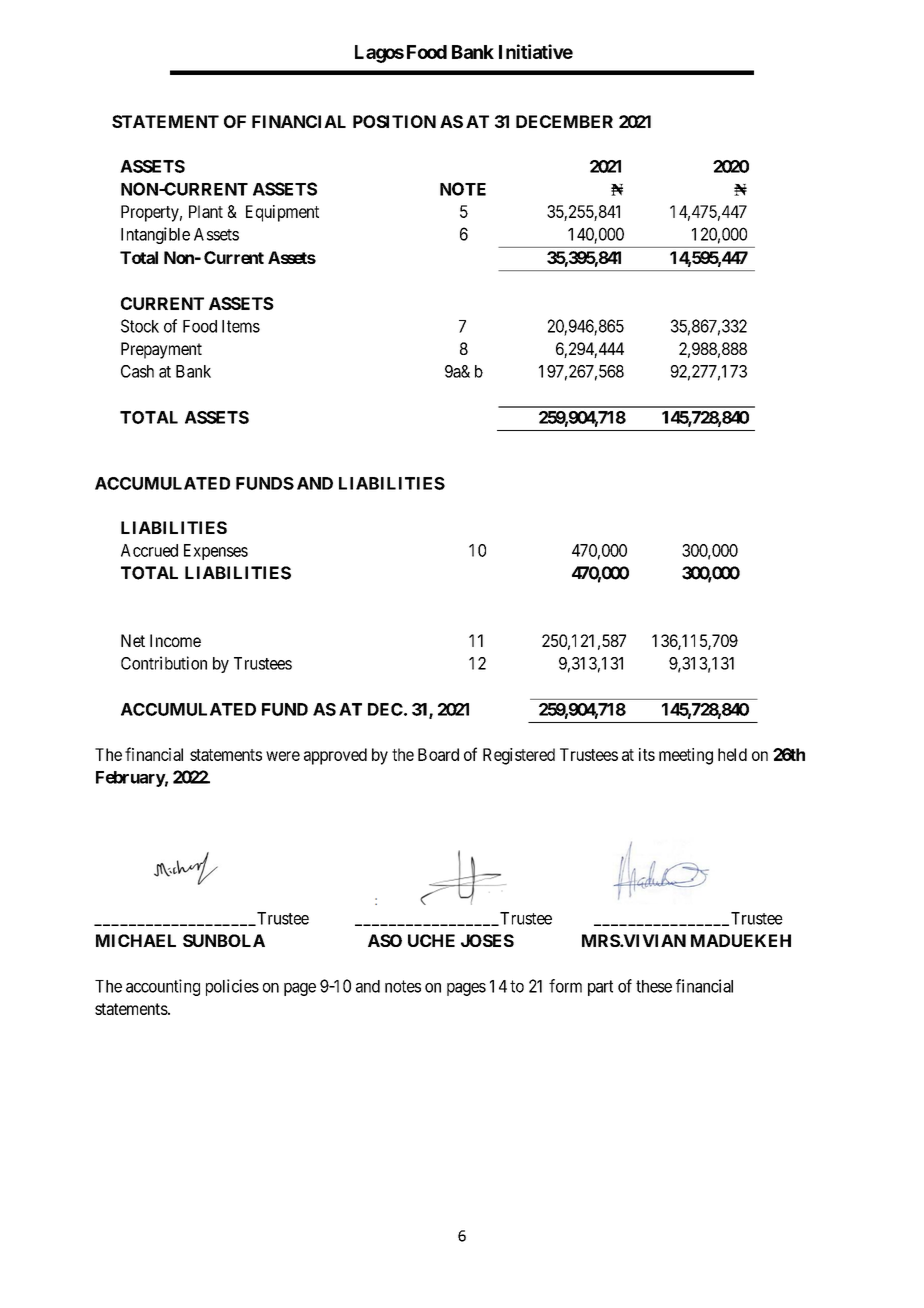 This image has height=1308, width=924. Describe the element at coordinates (206, 211) in the image. I see `Plant` at that location.
